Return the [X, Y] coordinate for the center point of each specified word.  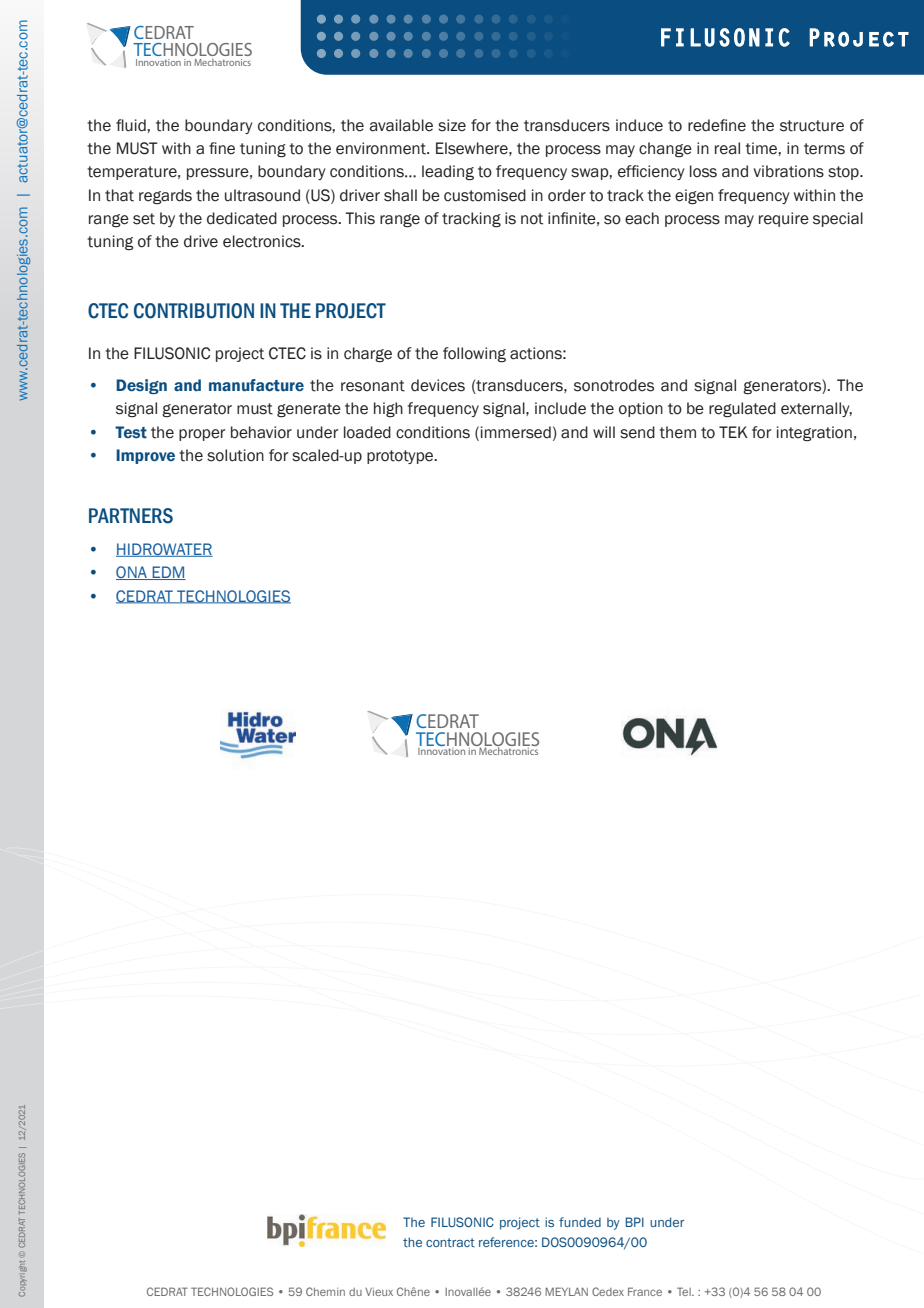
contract [450, 1242]
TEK [733, 432]
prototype [401, 457]
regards [165, 196]
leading [448, 173]
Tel [685, 1291]
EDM [168, 573]
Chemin [325, 1291]
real [727, 148]
